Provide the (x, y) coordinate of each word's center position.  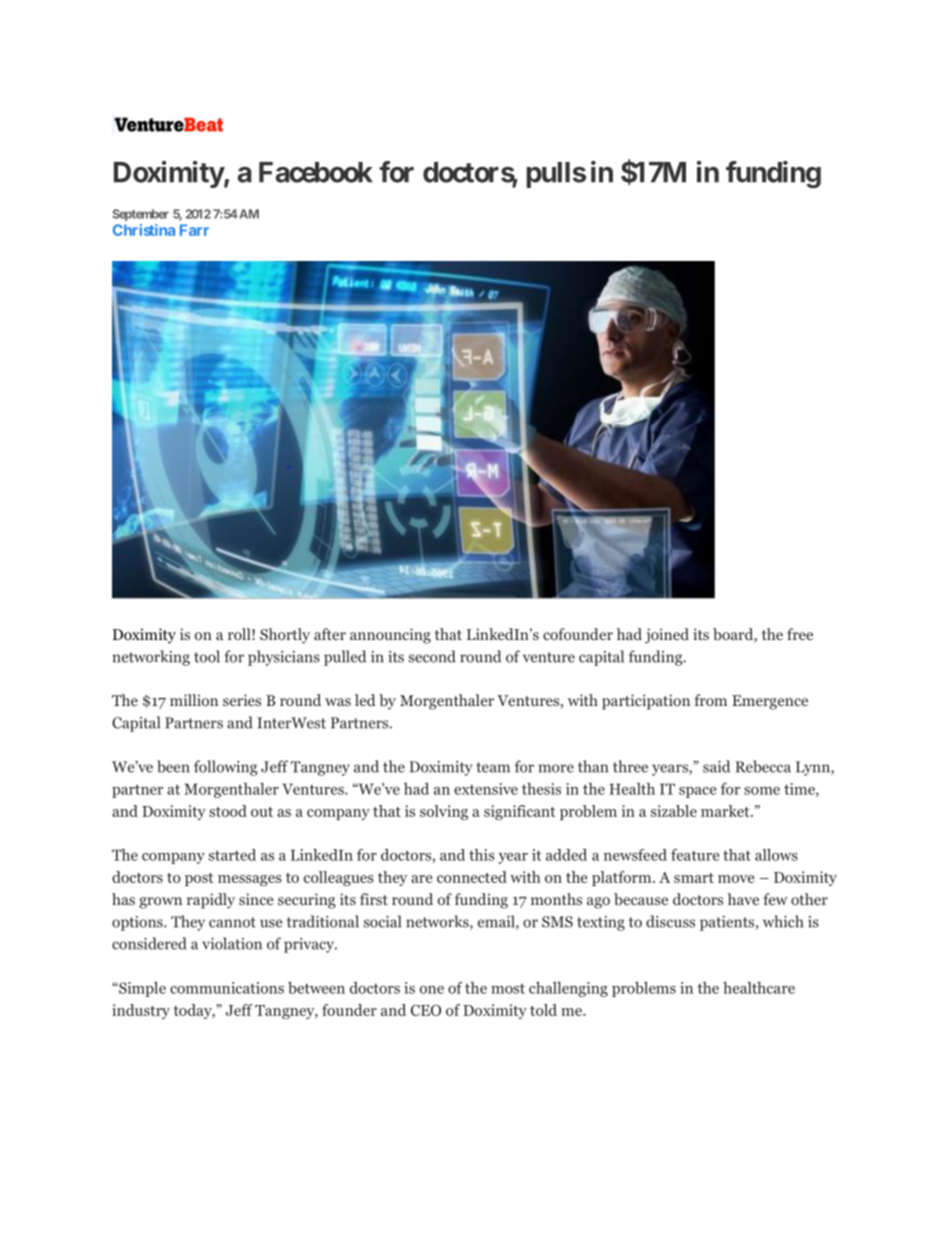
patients (728, 923)
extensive (486, 789)
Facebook (316, 172)
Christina (144, 230)
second (432, 656)
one (432, 990)
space (697, 792)
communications (227, 988)
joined (667, 636)
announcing (390, 636)
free (800, 634)
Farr (194, 230)
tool (207, 656)
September (140, 215)
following (226, 768)
